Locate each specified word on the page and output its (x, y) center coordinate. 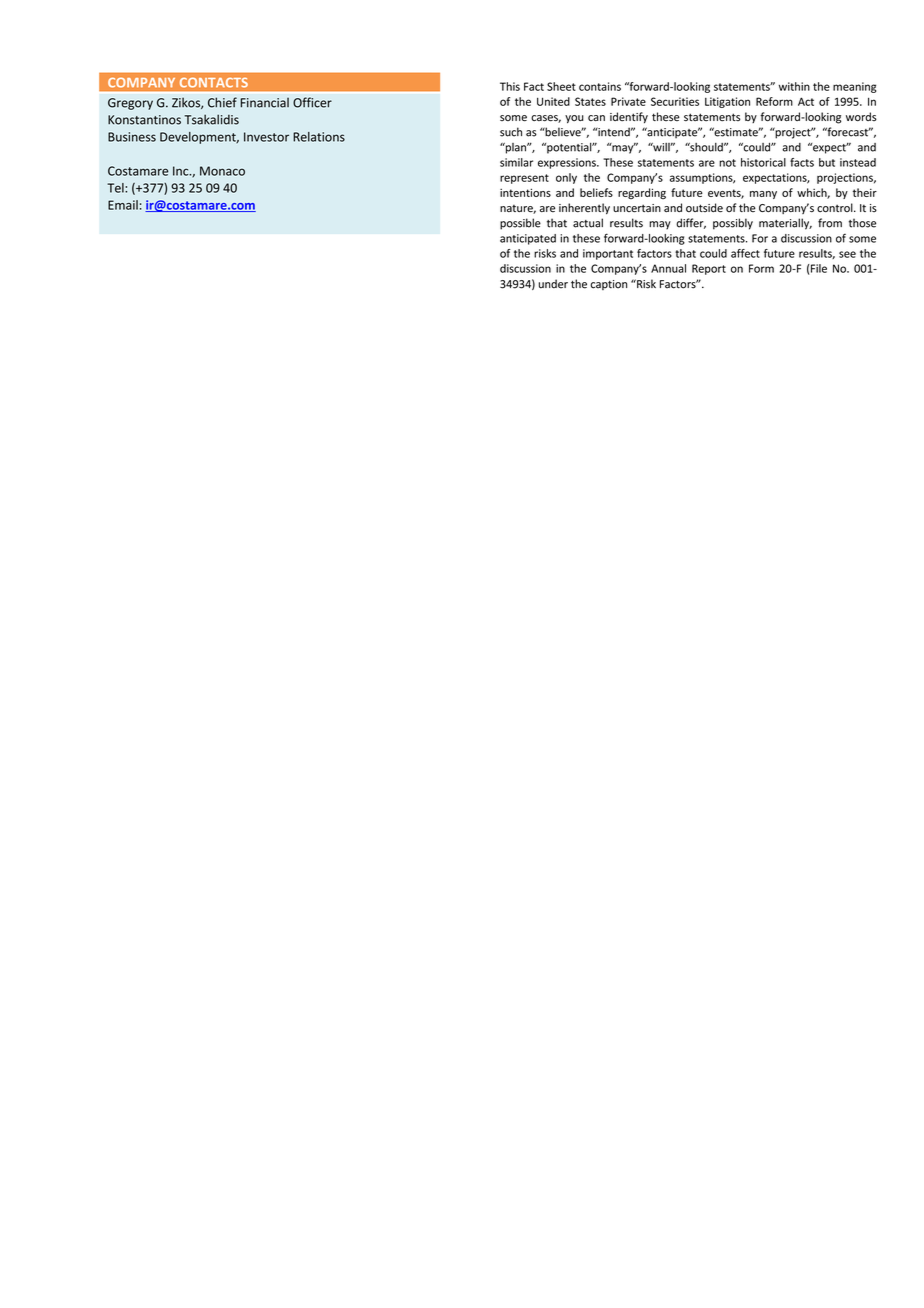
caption (608, 285)
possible (520, 224)
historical (763, 162)
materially (785, 224)
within (794, 86)
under (553, 284)
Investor (266, 137)
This (510, 86)
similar (516, 162)
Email (123, 205)
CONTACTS (214, 82)
